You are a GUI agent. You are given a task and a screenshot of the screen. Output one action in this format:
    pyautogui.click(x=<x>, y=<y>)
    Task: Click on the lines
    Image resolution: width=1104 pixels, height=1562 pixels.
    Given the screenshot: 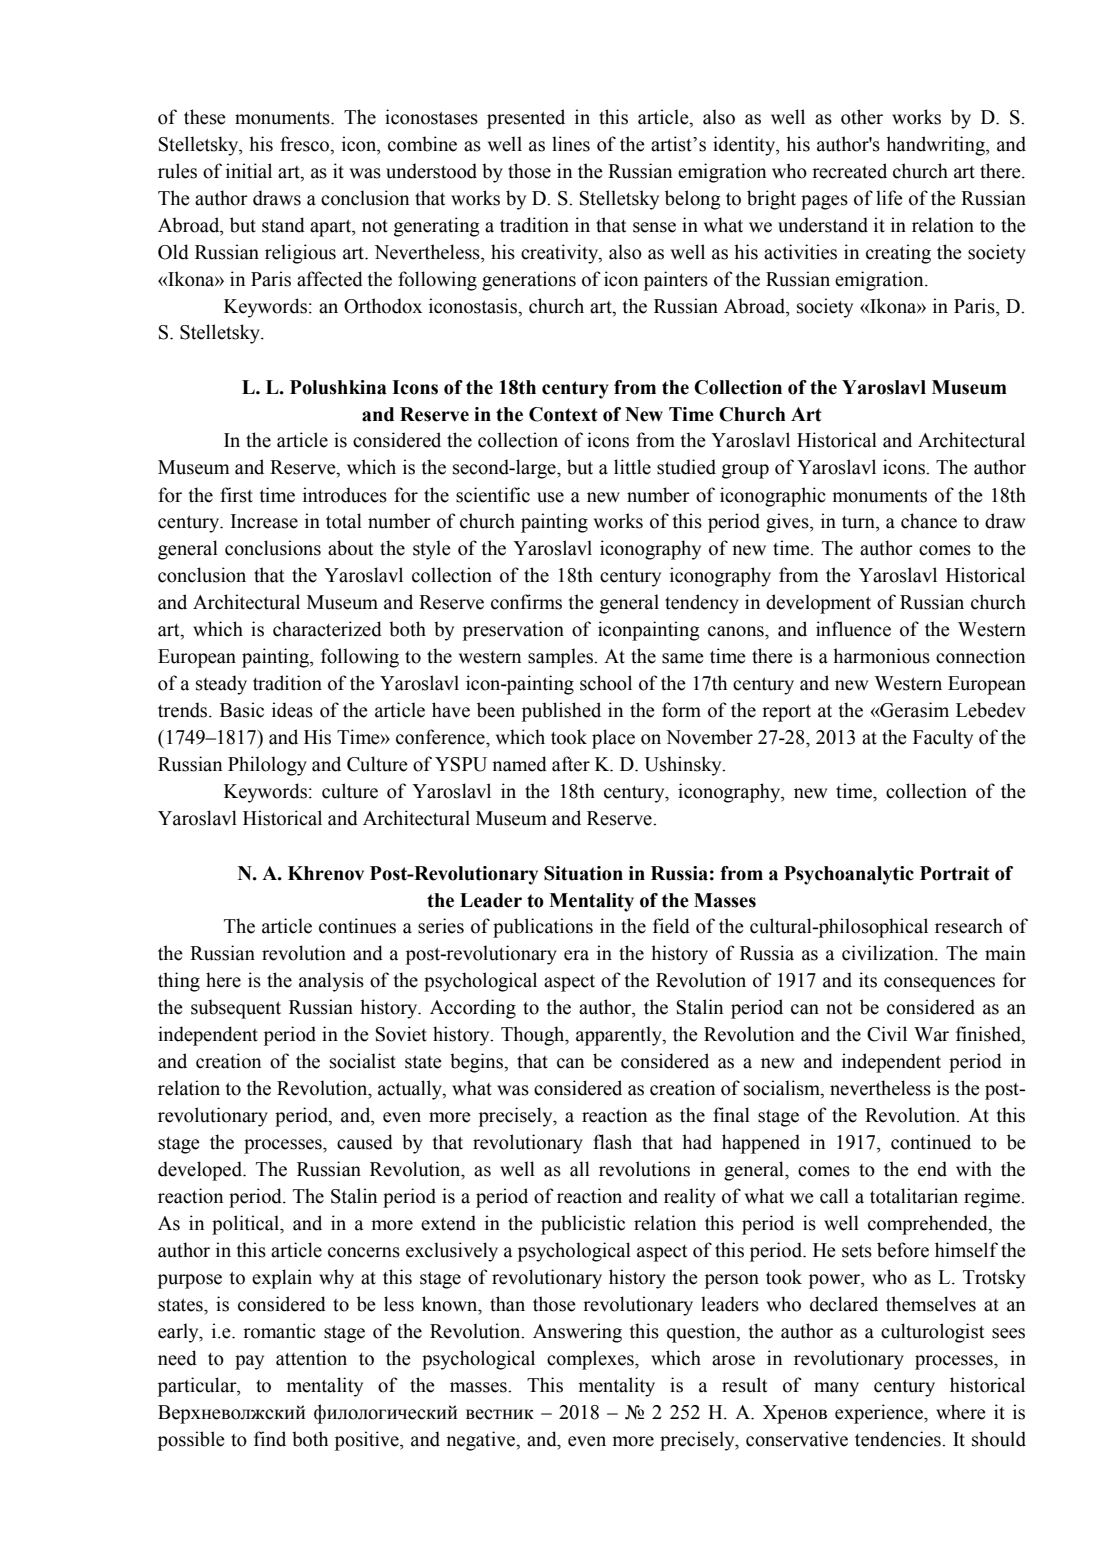 What is the action you would take?
    pyautogui.click(x=571, y=144)
